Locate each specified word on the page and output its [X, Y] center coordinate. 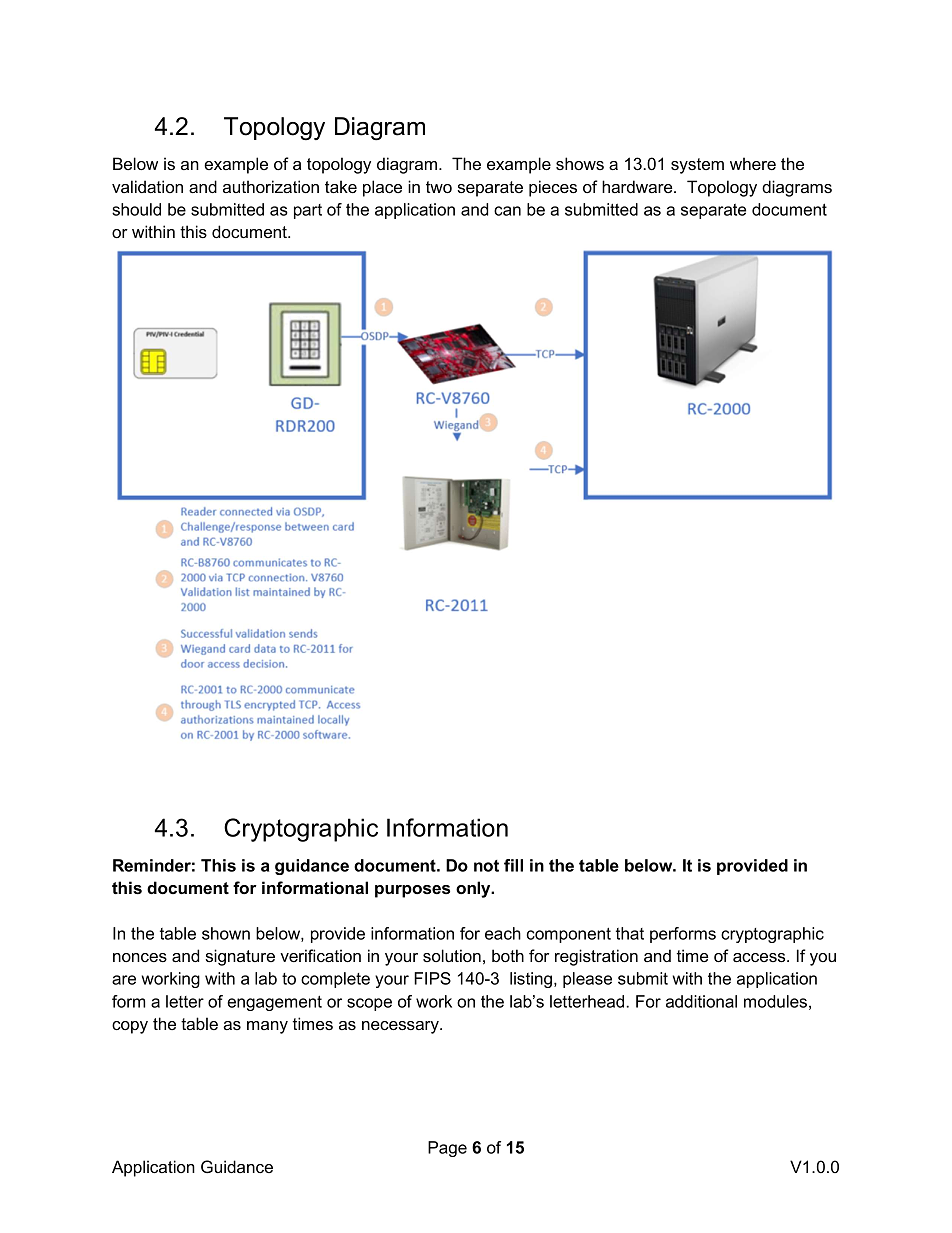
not [486, 866]
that [630, 933]
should [136, 209]
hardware [638, 186]
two [439, 187]
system [697, 166]
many [267, 1027]
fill [513, 865]
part [308, 211]
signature [240, 957]
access [760, 957]
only [474, 889]
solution [452, 955]
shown [226, 933]
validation [147, 186]
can [507, 211]
